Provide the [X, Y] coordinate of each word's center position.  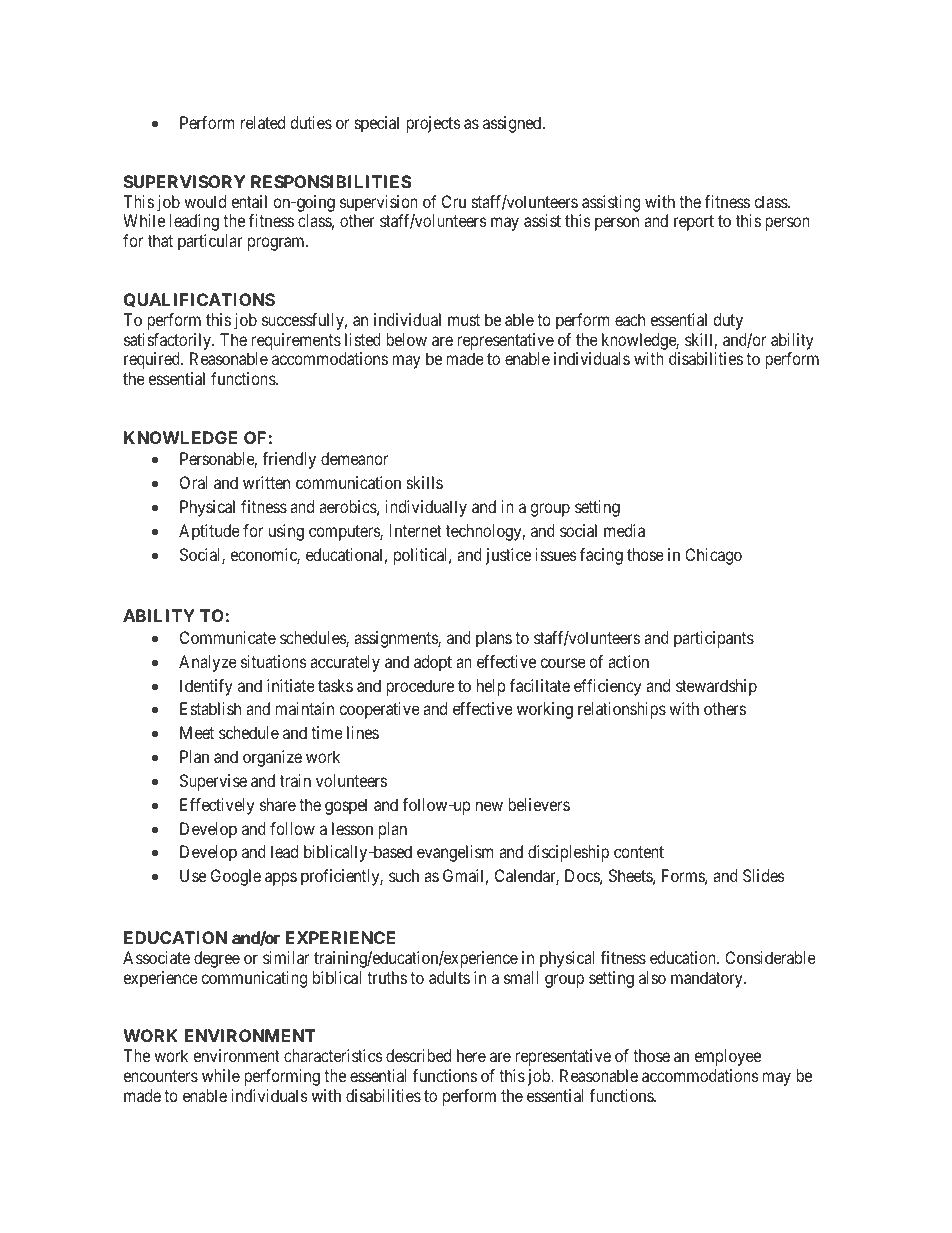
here [471, 1055]
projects [433, 124]
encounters [160, 1076]
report [694, 223]
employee [727, 1057]
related [263, 122]
